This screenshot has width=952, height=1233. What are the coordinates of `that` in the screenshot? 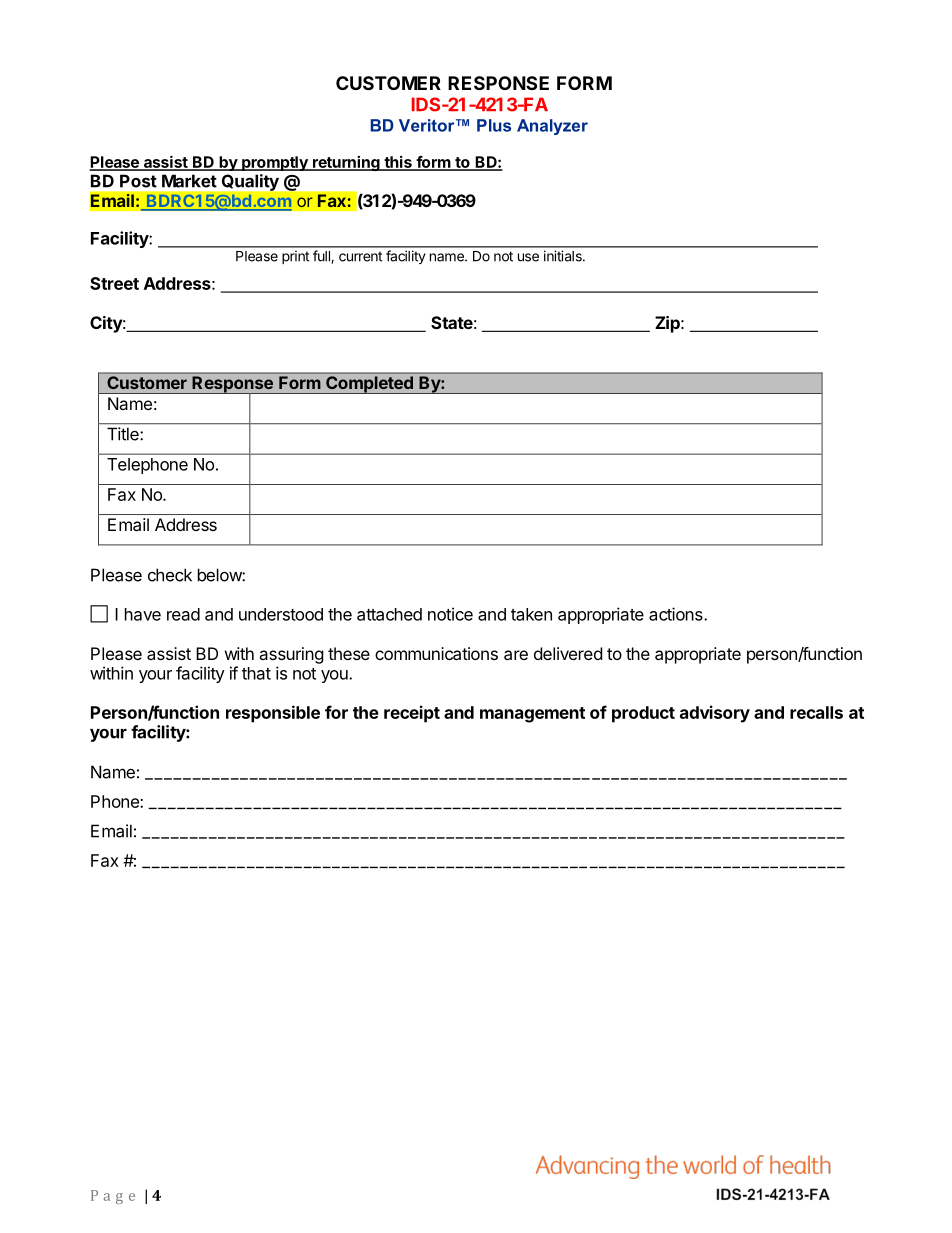 It's located at (256, 673).
